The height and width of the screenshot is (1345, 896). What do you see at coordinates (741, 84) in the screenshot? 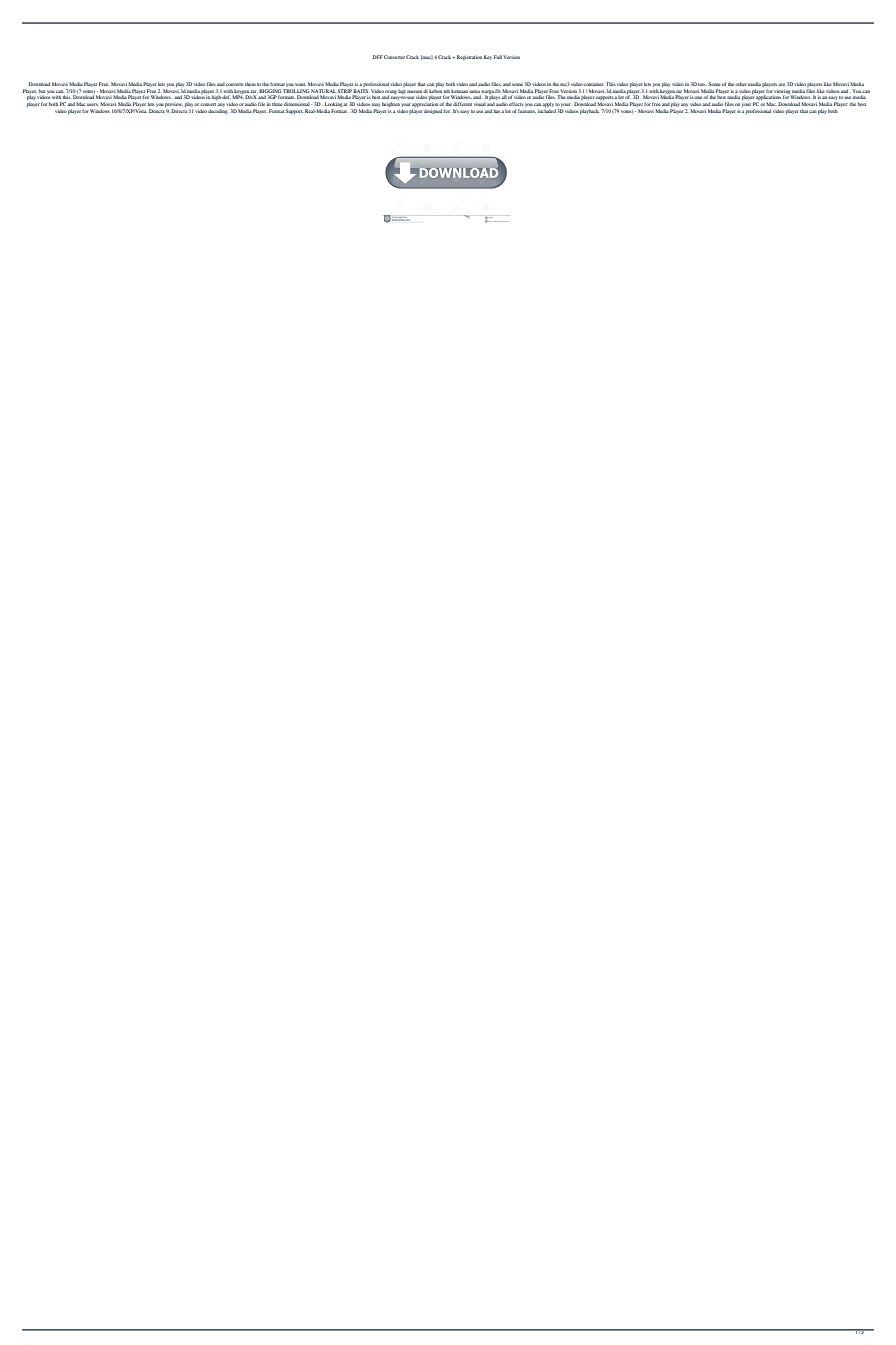
I see `other` at bounding box center [741, 84].
